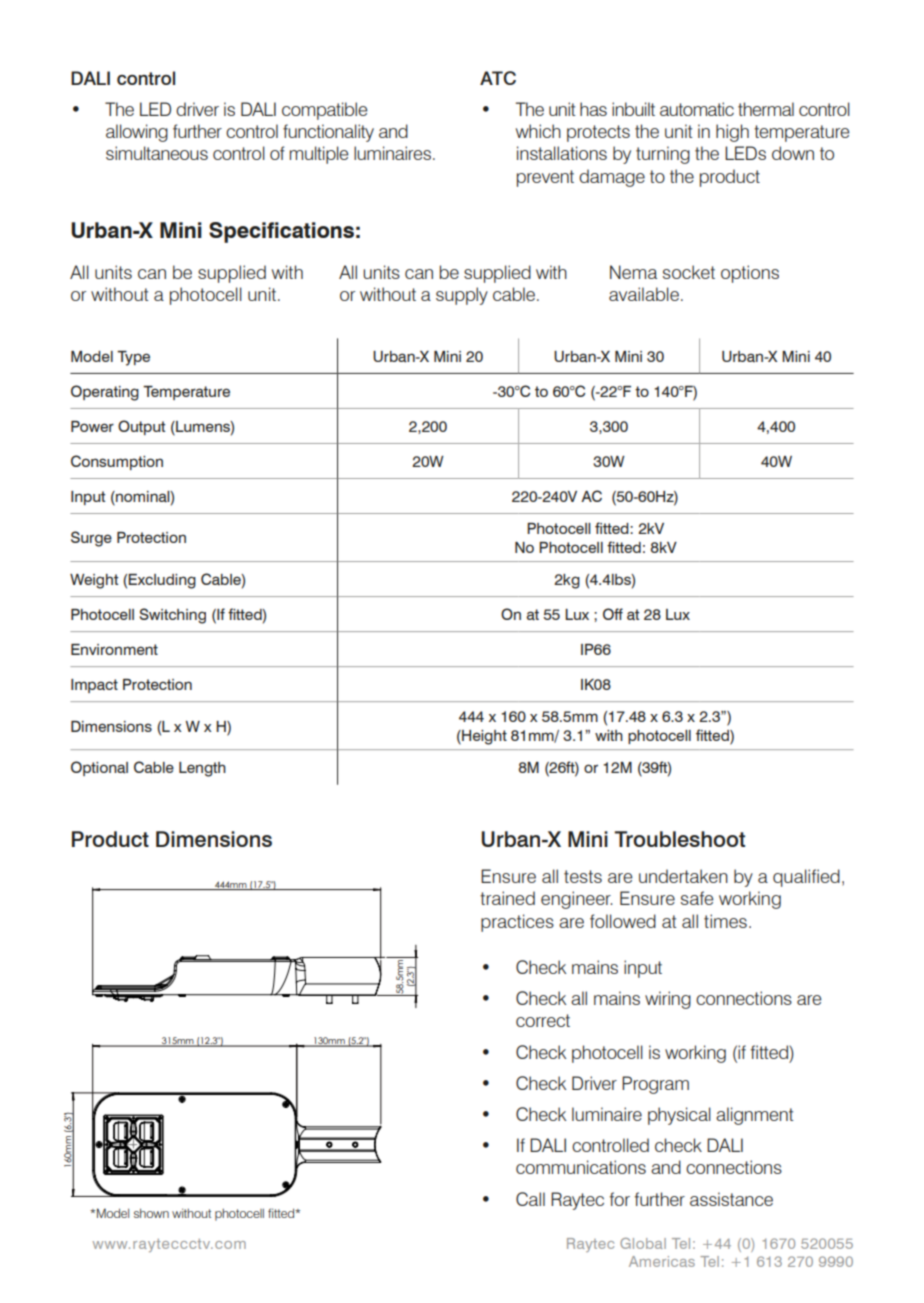  I want to click on available, so click(644, 294).
